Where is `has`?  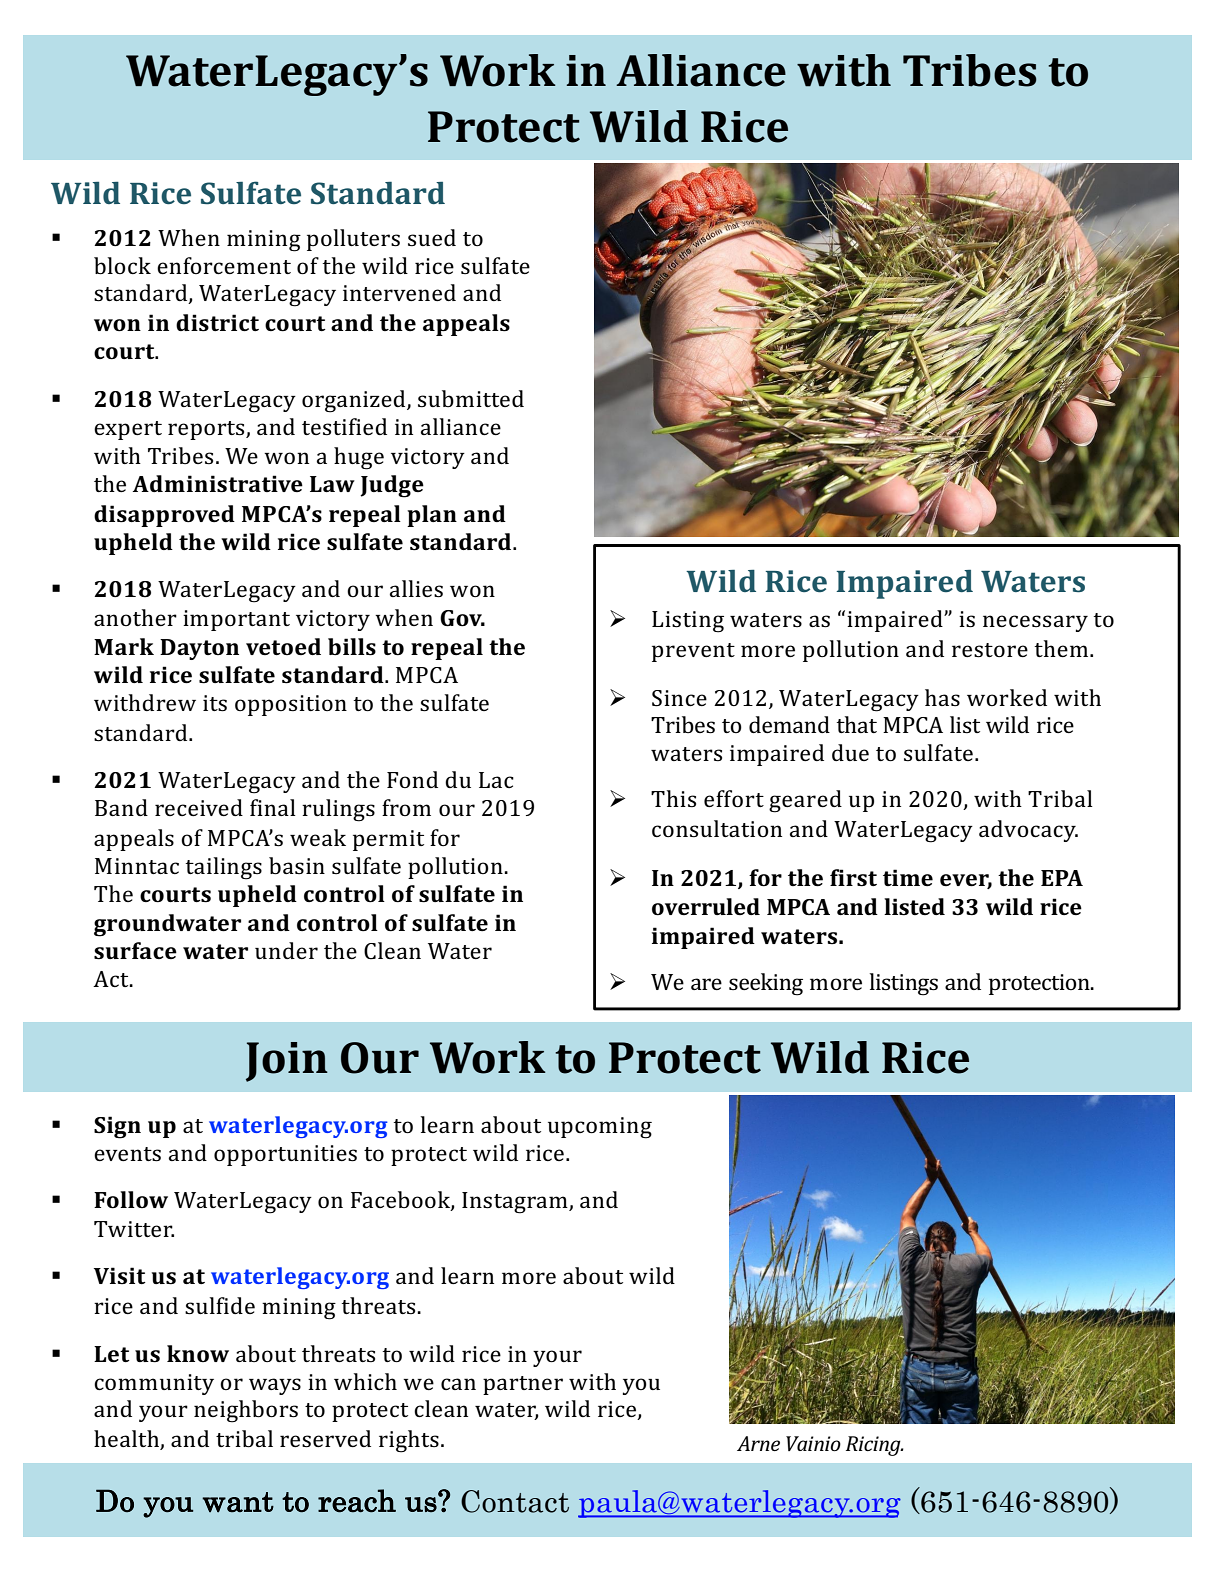
has is located at coordinates (942, 697).
